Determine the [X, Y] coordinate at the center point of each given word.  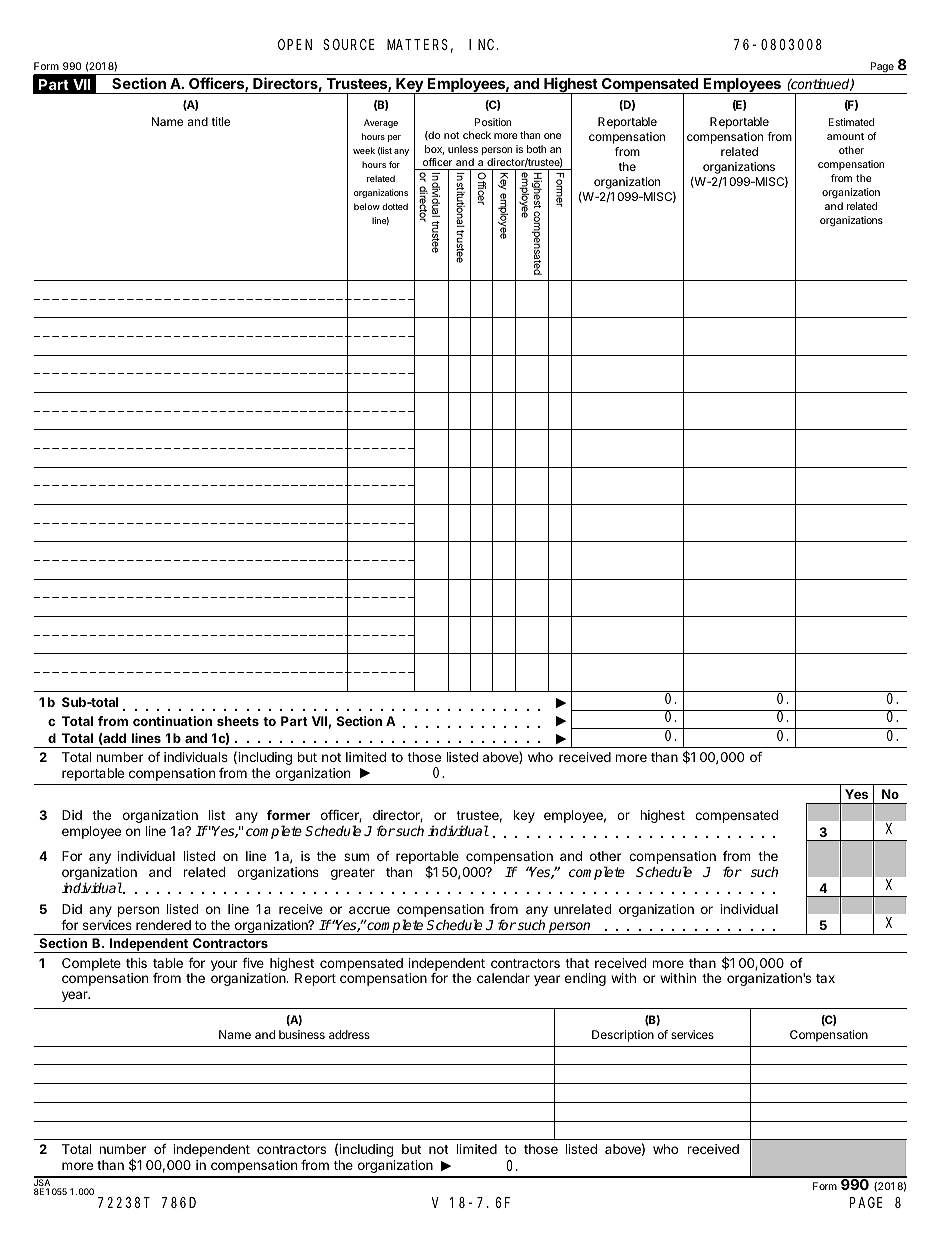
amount [845, 136]
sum [356, 857]
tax [825, 978]
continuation [172, 721]
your [224, 965]
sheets [238, 721]
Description [623, 1036]
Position [493, 122]
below [367, 206]
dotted [395, 206]
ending [585, 979]
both [536, 149]
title [220, 121]
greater [353, 874]
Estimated [851, 122]
